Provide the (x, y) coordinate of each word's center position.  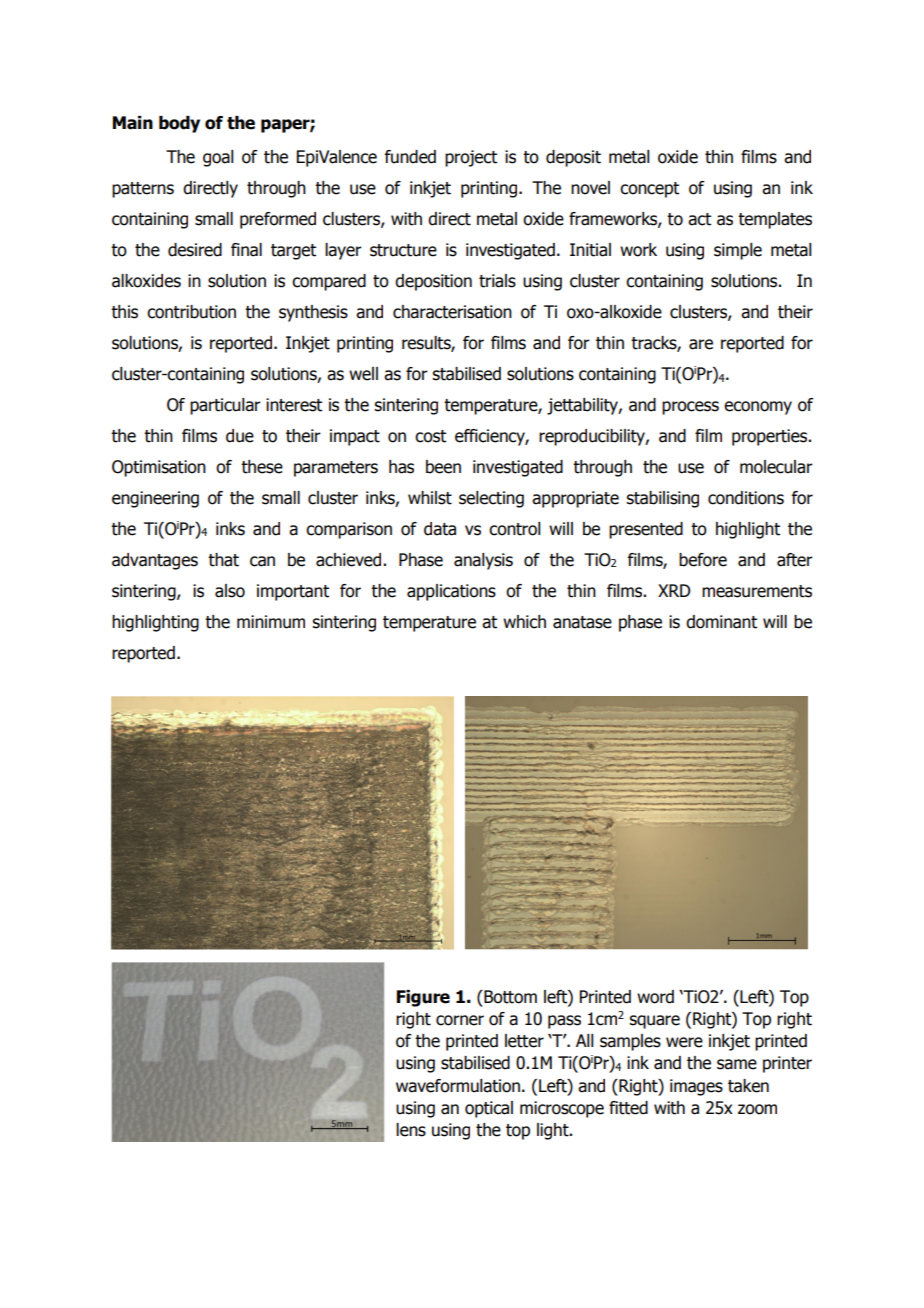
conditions (746, 498)
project (471, 158)
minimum (271, 622)
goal (218, 158)
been (443, 467)
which (524, 622)
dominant (721, 622)
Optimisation (159, 468)
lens (411, 1130)
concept (649, 190)
